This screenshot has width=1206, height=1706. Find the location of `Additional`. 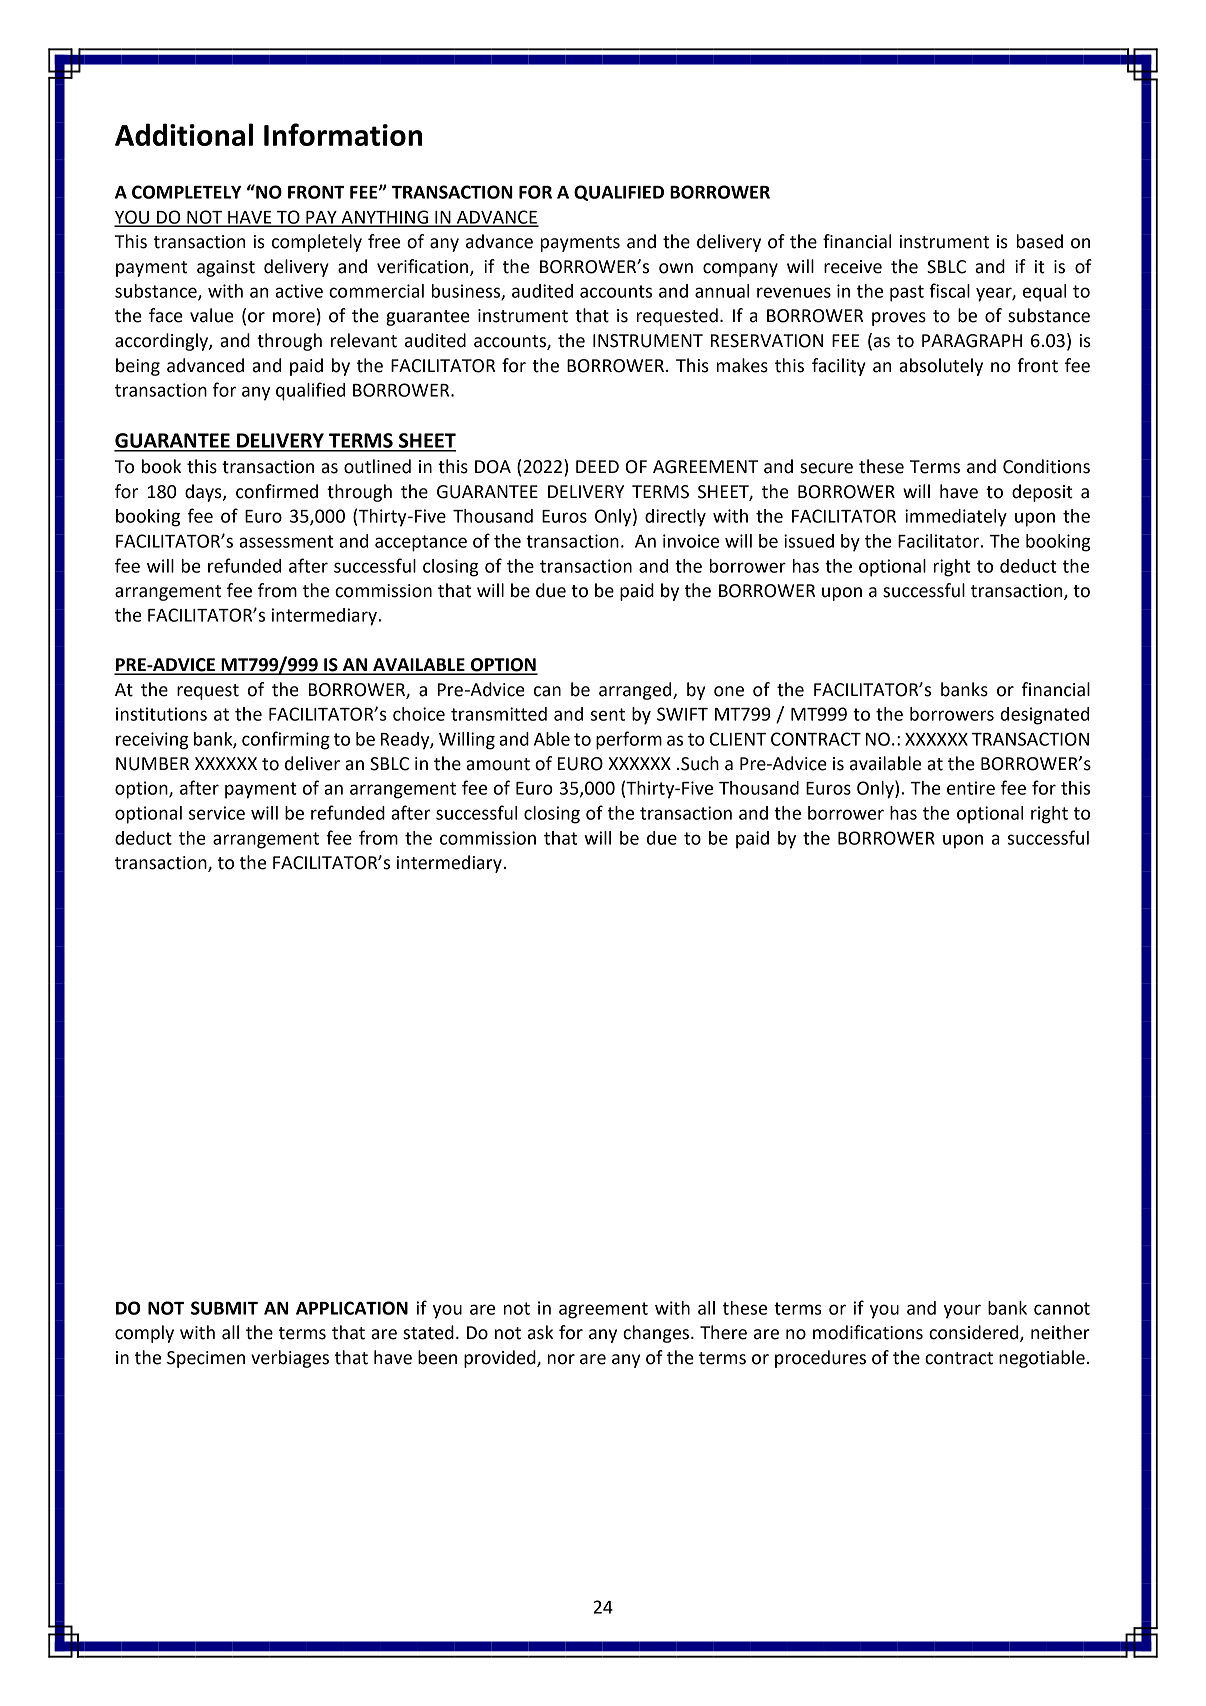

Additional is located at coordinates (184, 134).
